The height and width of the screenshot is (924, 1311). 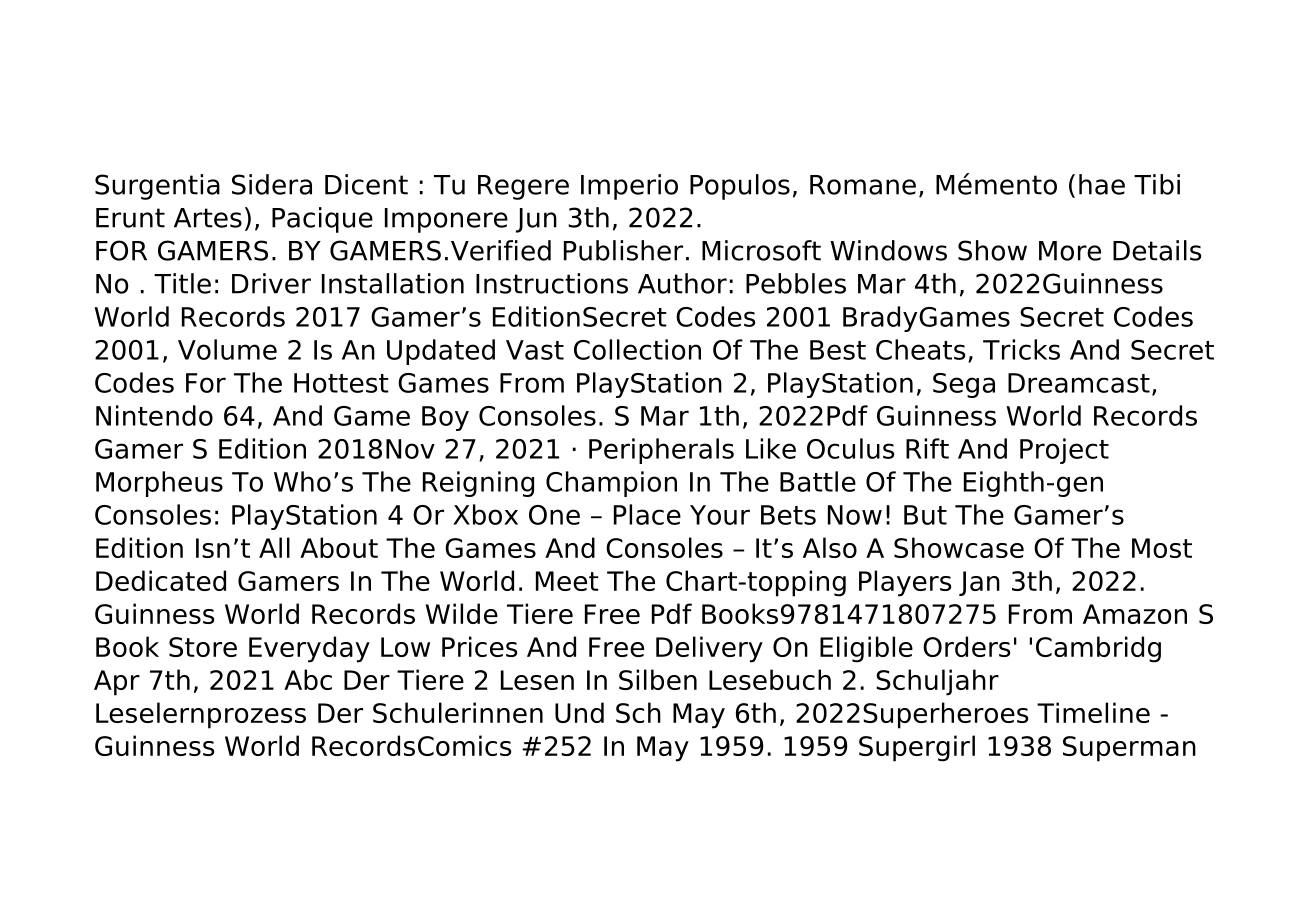 I want to click on hae, so click(x=1102, y=184).
